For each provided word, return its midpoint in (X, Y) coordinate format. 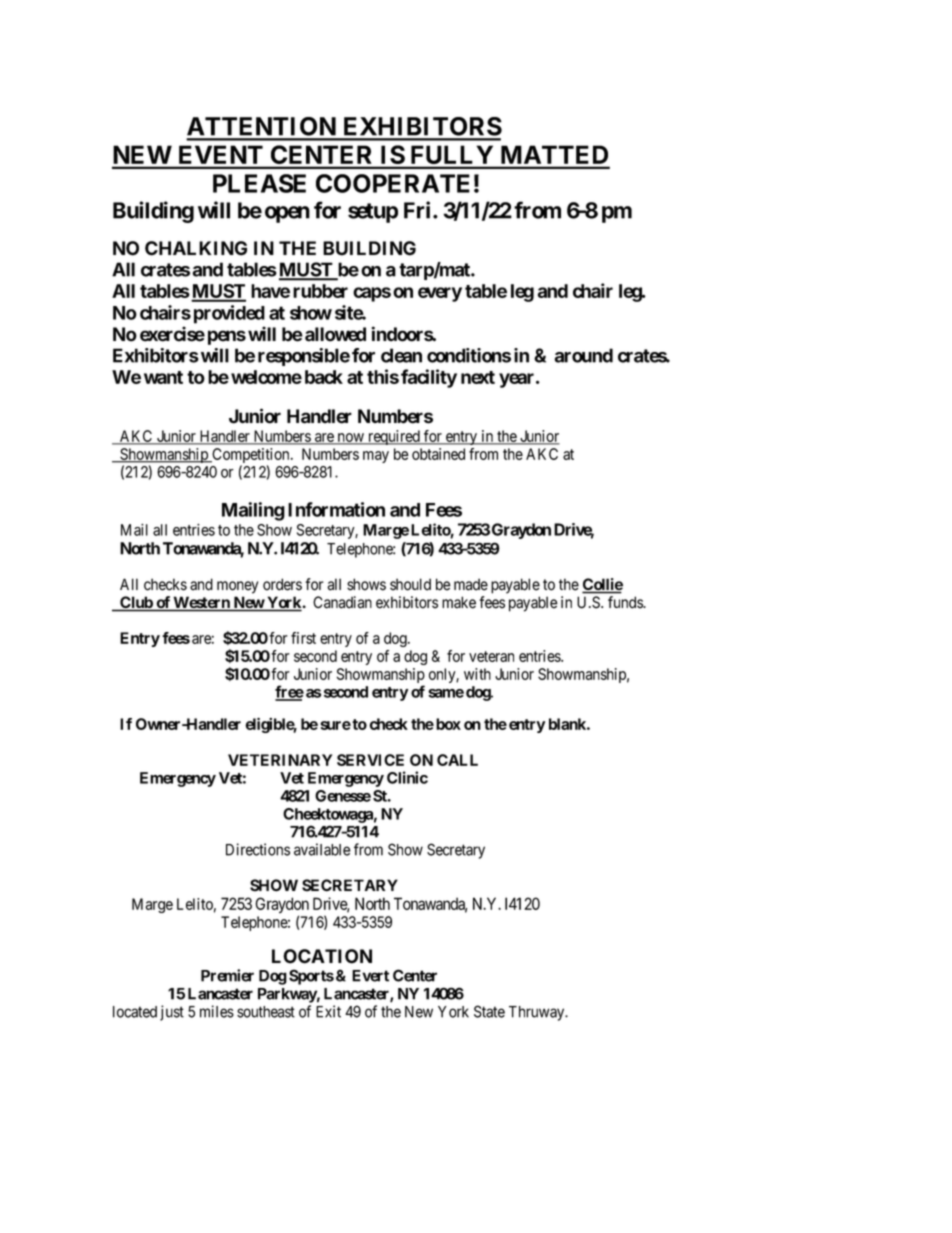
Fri (417, 210)
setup (373, 213)
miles (217, 1011)
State (489, 1011)
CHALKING (196, 248)
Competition (251, 457)
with (477, 674)
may (376, 457)
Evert (370, 976)
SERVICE (370, 760)
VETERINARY (280, 760)
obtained (438, 454)
